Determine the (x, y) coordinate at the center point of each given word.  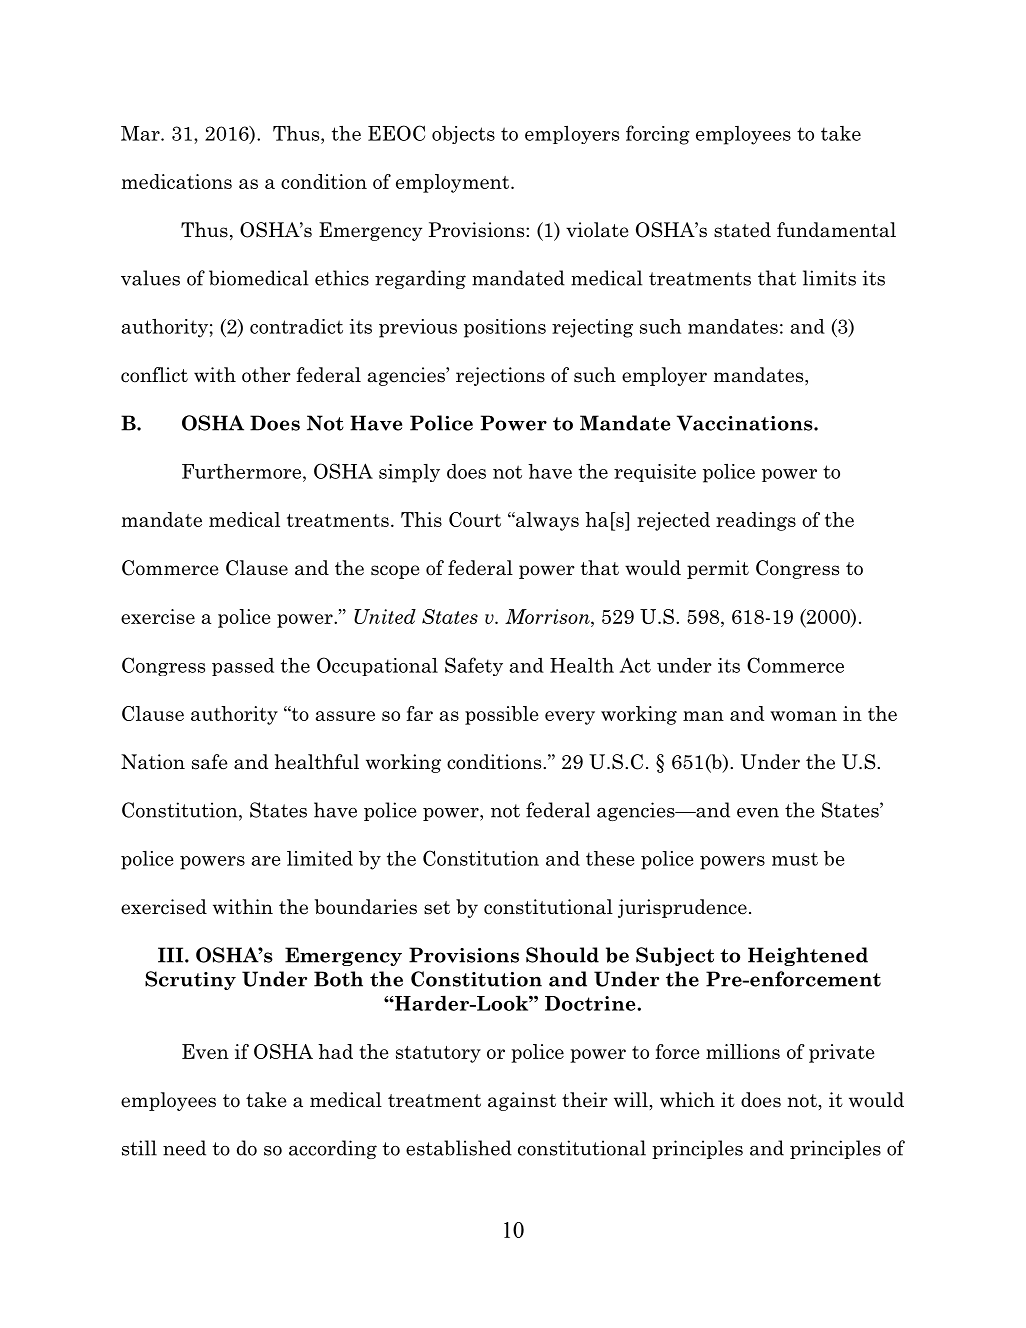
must (795, 859)
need (184, 1148)
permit (718, 569)
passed (243, 667)
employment (454, 183)
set (437, 908)
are (266, 861)
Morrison (548, 616)
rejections (500, 376)
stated (742, 230)
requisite (655, 473)
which (687, 1100)
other (266, 375)
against (522, 1101)
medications (176, 181)
